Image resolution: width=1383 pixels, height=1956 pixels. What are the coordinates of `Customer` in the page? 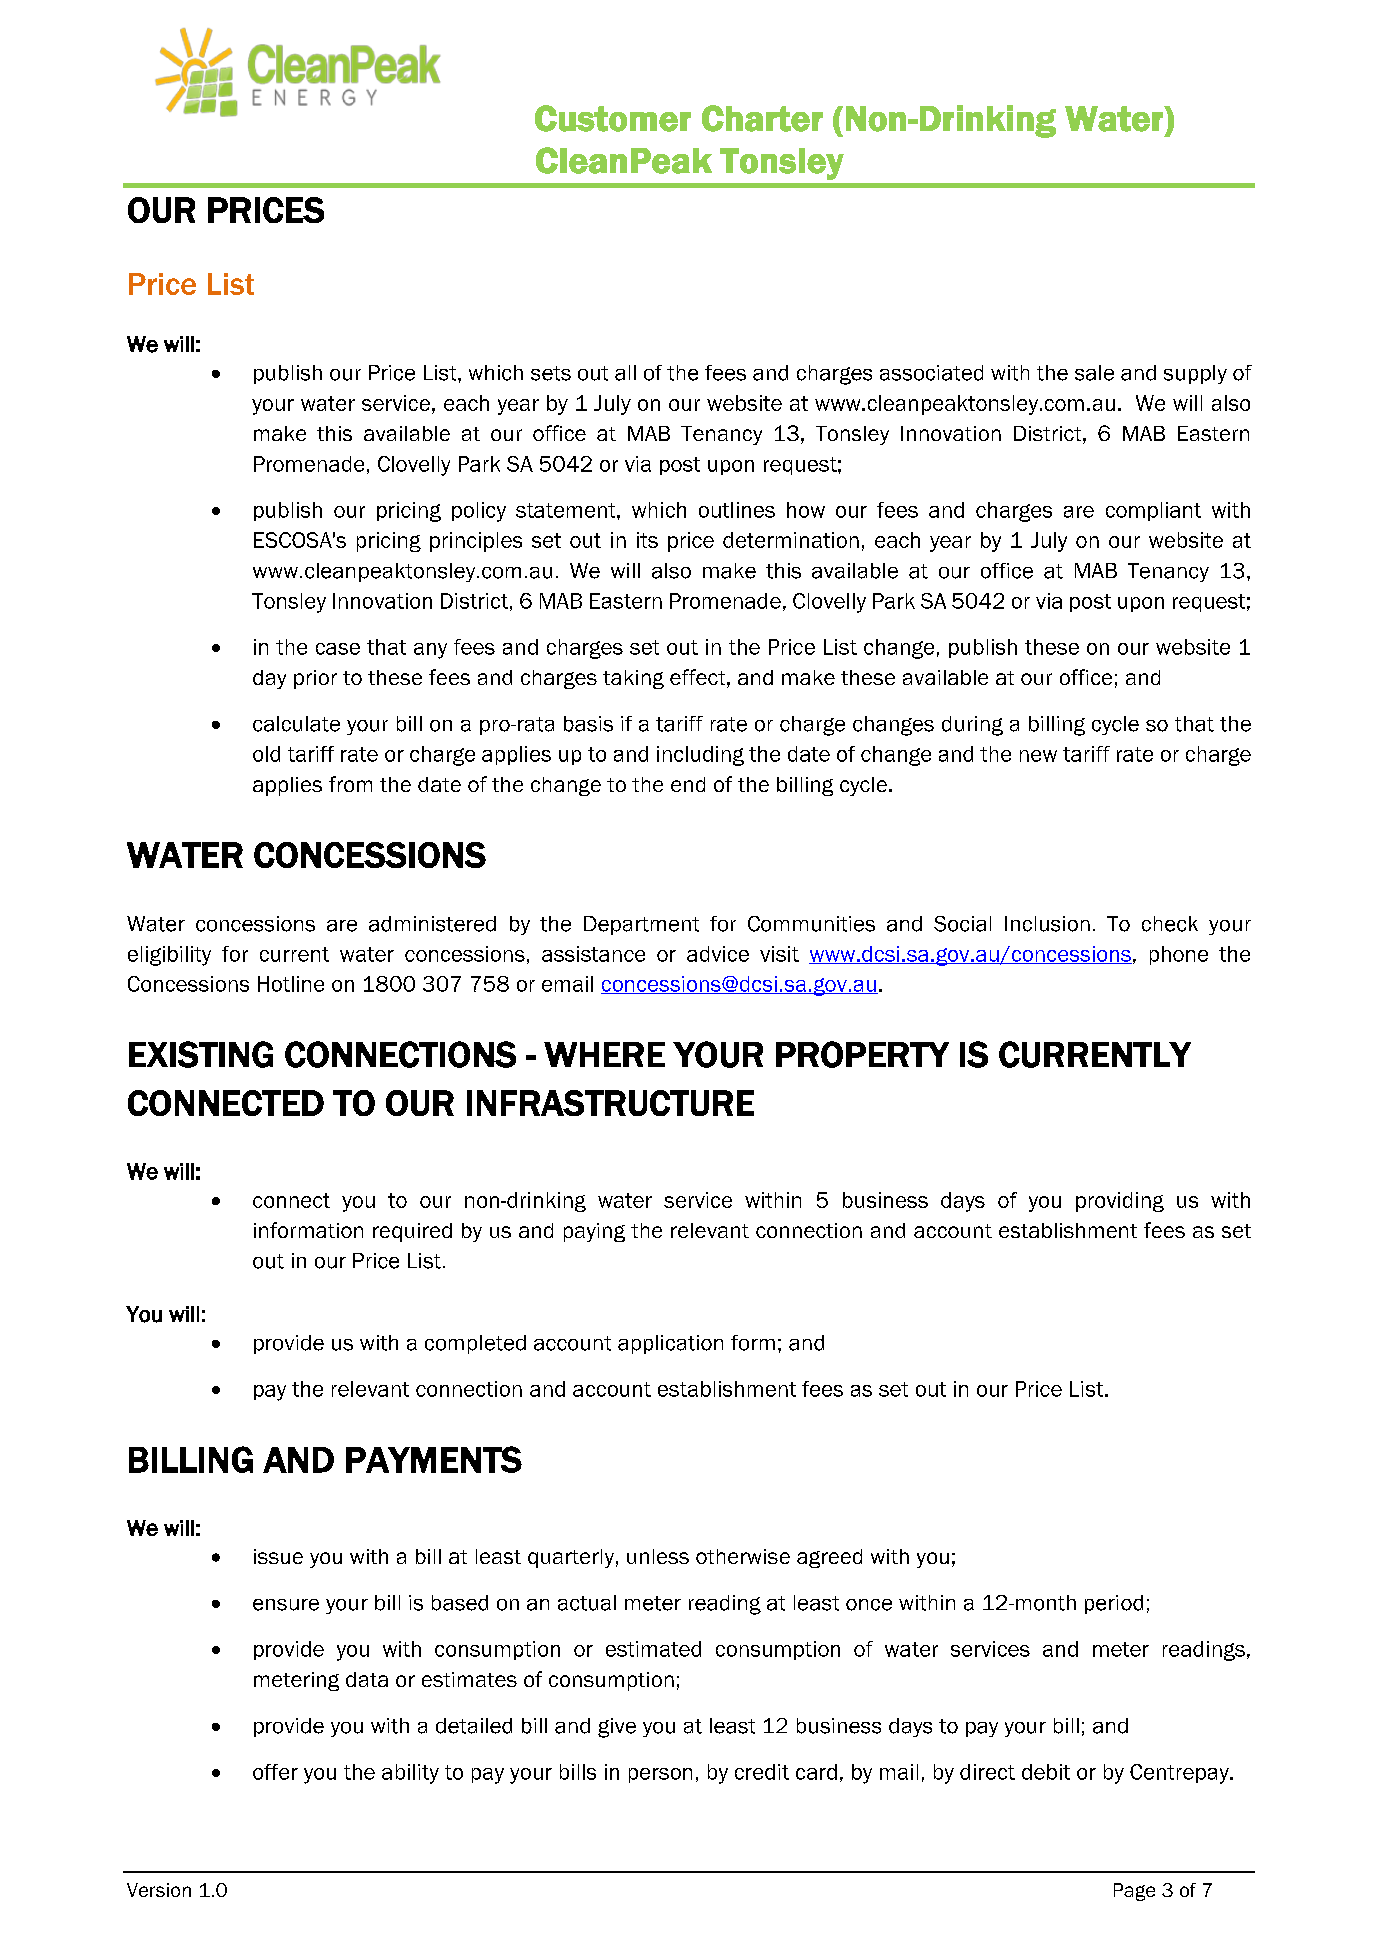 It's located at (613, 118).
